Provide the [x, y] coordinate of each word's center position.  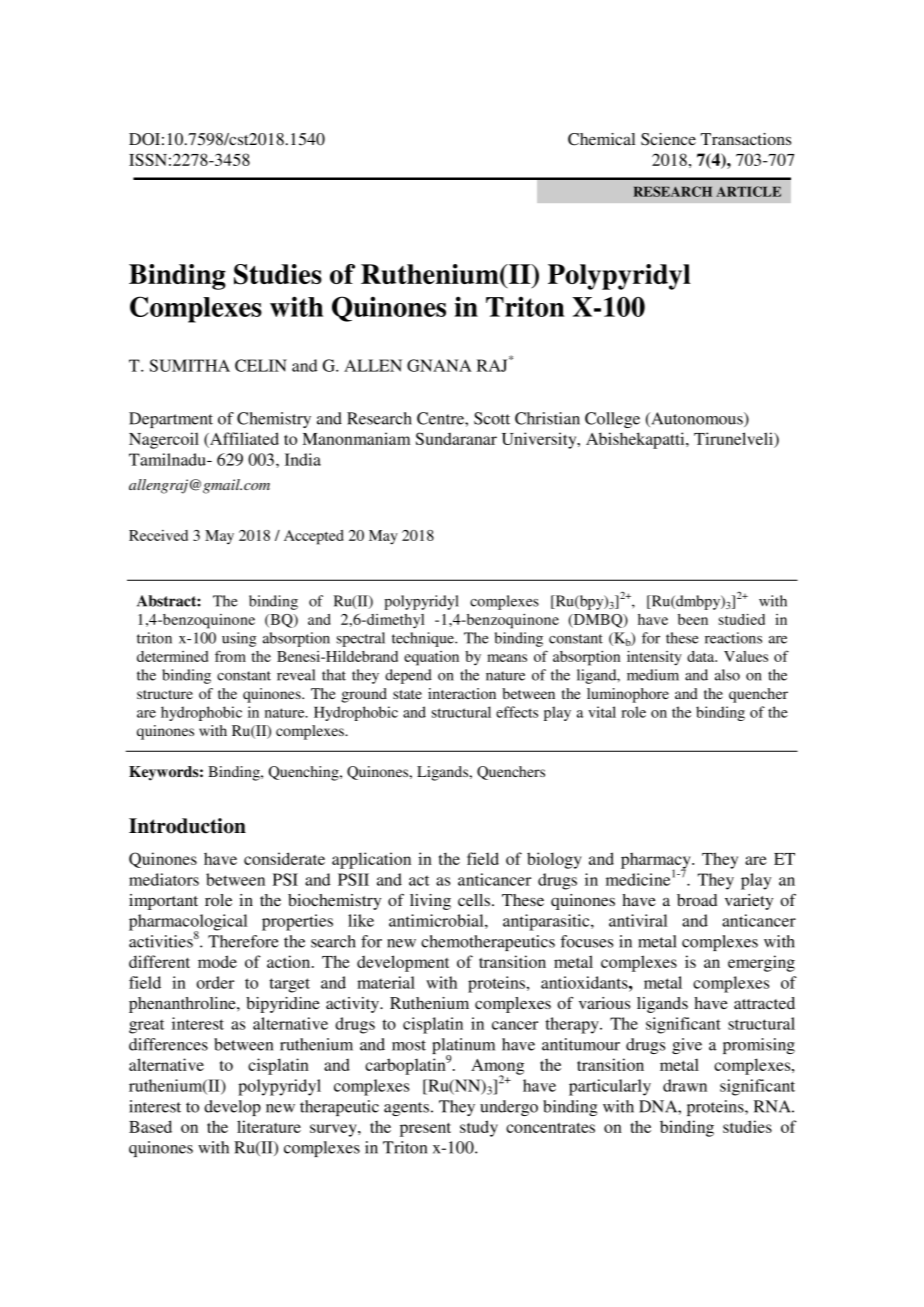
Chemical [601, 139]
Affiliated [243, 440]
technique [424, 639]
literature [269, 1126]
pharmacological [188, 923]
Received [158, 535]
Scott [492, 418]
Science [668, 139]
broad [697, 900]
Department [171, 420]
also [727, 675]
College [612, 420]
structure [165, 694]
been [693, 619]
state [407, 694]
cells [475, 900]
